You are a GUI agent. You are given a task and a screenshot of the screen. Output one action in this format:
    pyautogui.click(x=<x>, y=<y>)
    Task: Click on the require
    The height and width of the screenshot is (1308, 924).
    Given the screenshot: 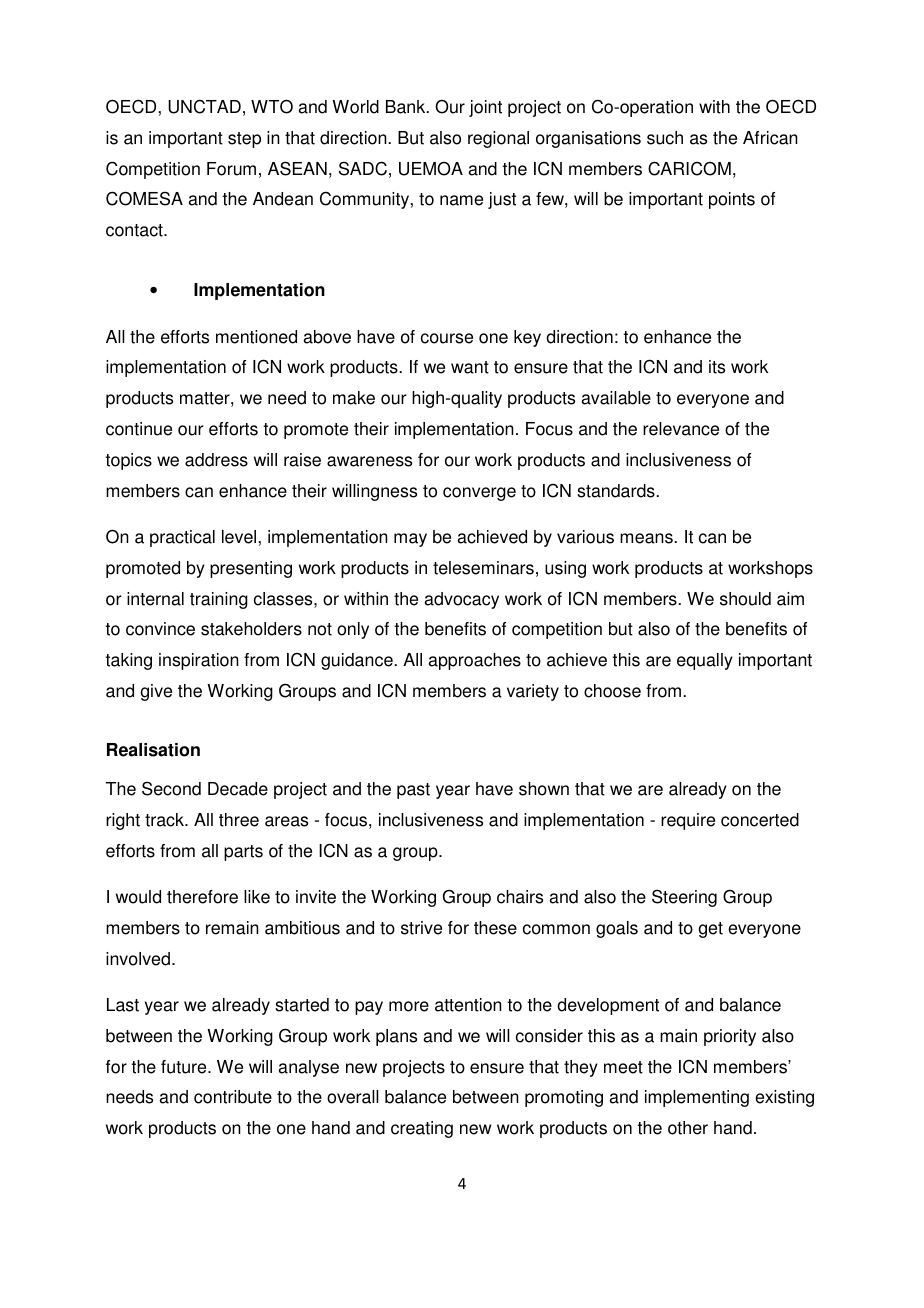 What is the action you would take?
    pyautogui.click(x=688, y=821)
